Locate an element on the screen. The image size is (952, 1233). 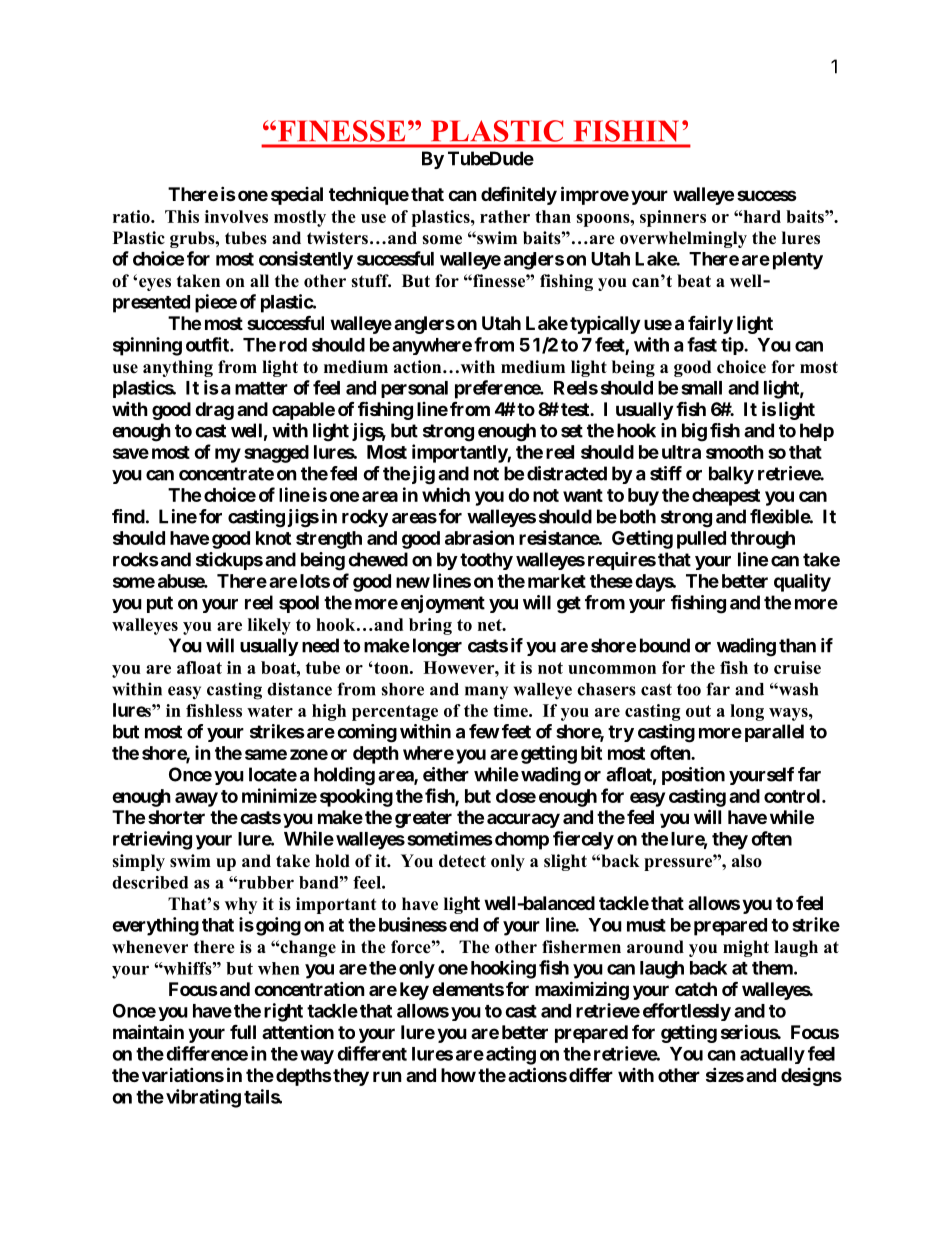
rather is located at coordinates (505, 216).
